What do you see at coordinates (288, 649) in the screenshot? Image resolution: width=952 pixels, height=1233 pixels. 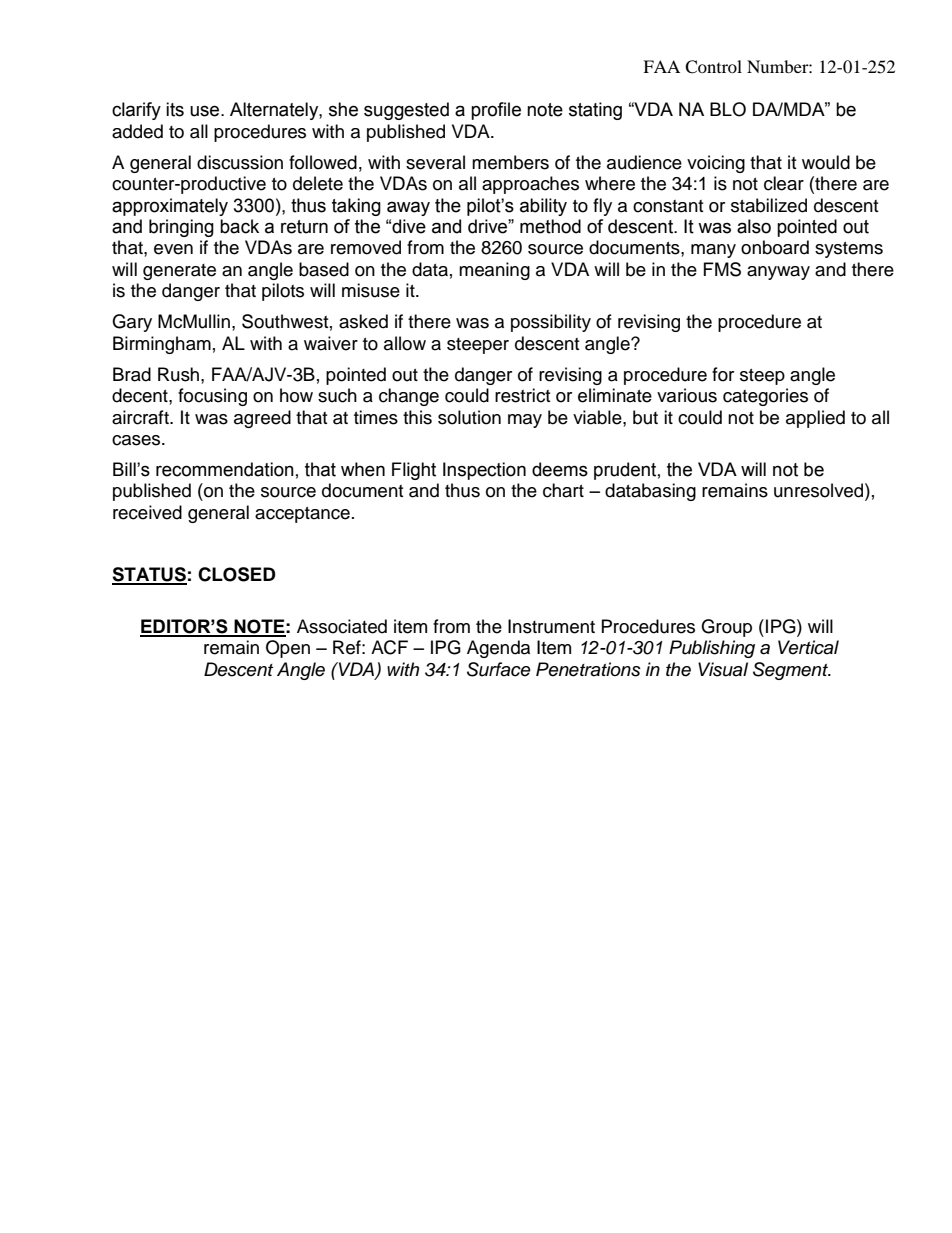 I see `Open` at bounding box center [288, 649].
